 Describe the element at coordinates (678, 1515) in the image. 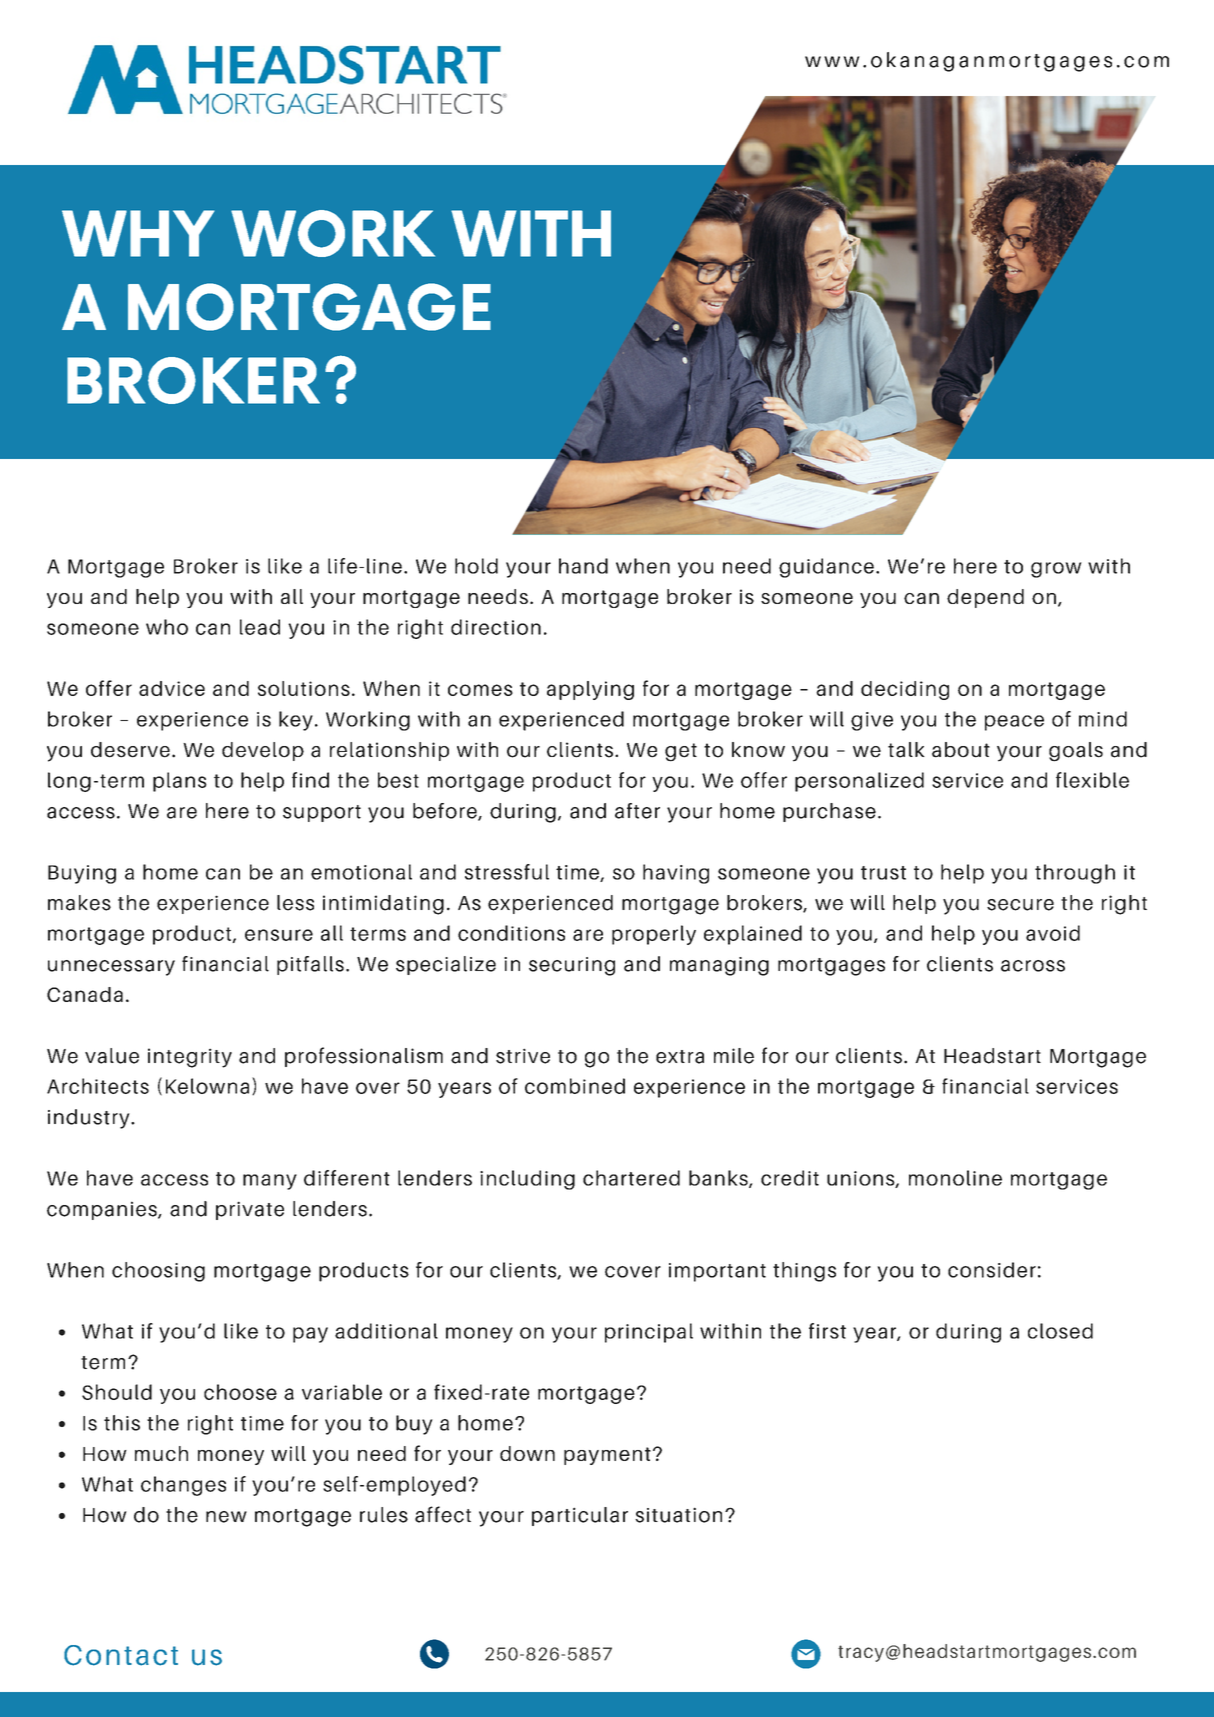

I see `situation` at that location.
